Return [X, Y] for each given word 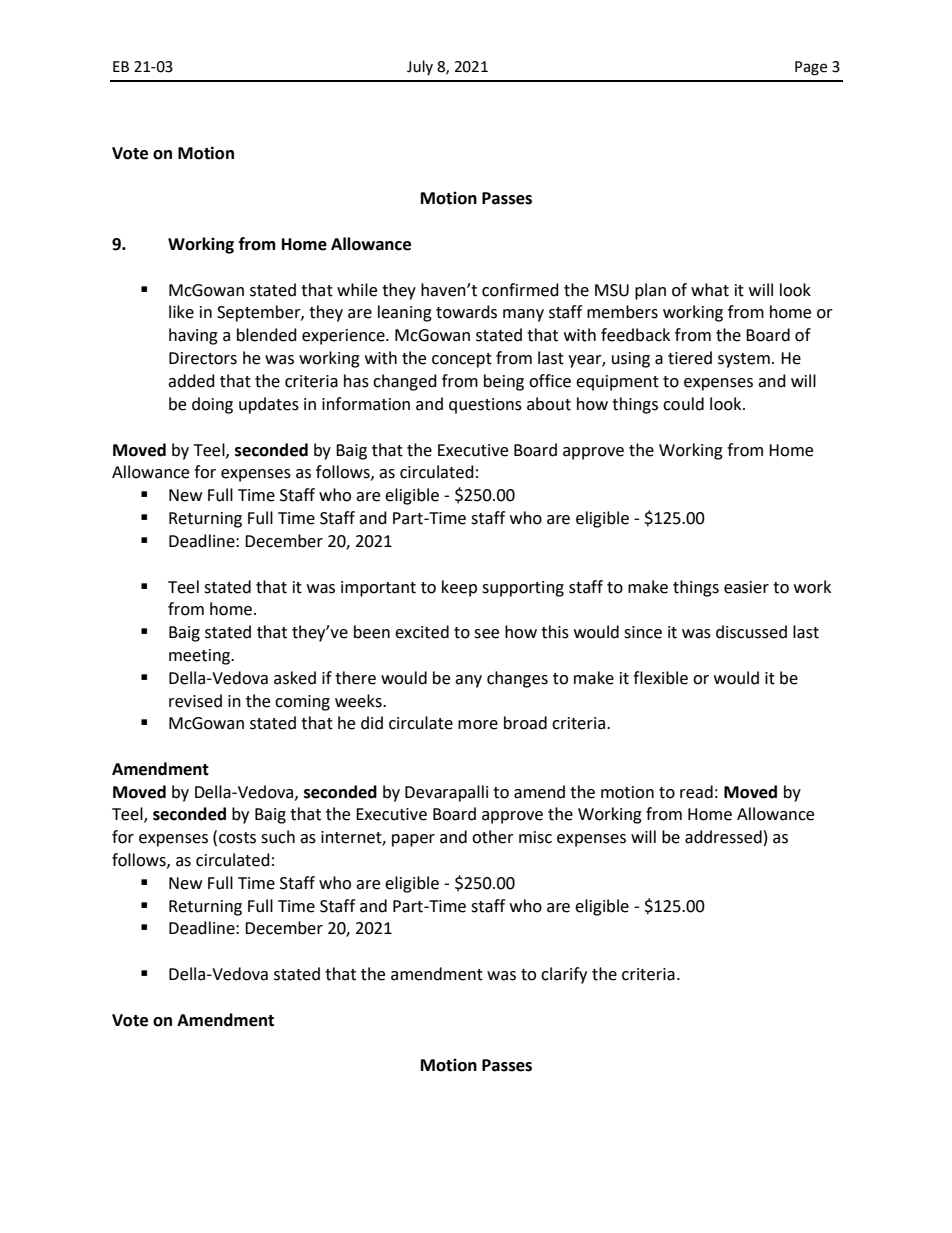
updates [269, 405]
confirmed [520, 290]
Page [811, 68]
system [744, 360]
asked [295, 678]
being [504, 382]
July [420, 67]
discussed [751, 632]
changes [517, 679]
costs [237, 838]
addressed [723, 837]
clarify [564, 975]
